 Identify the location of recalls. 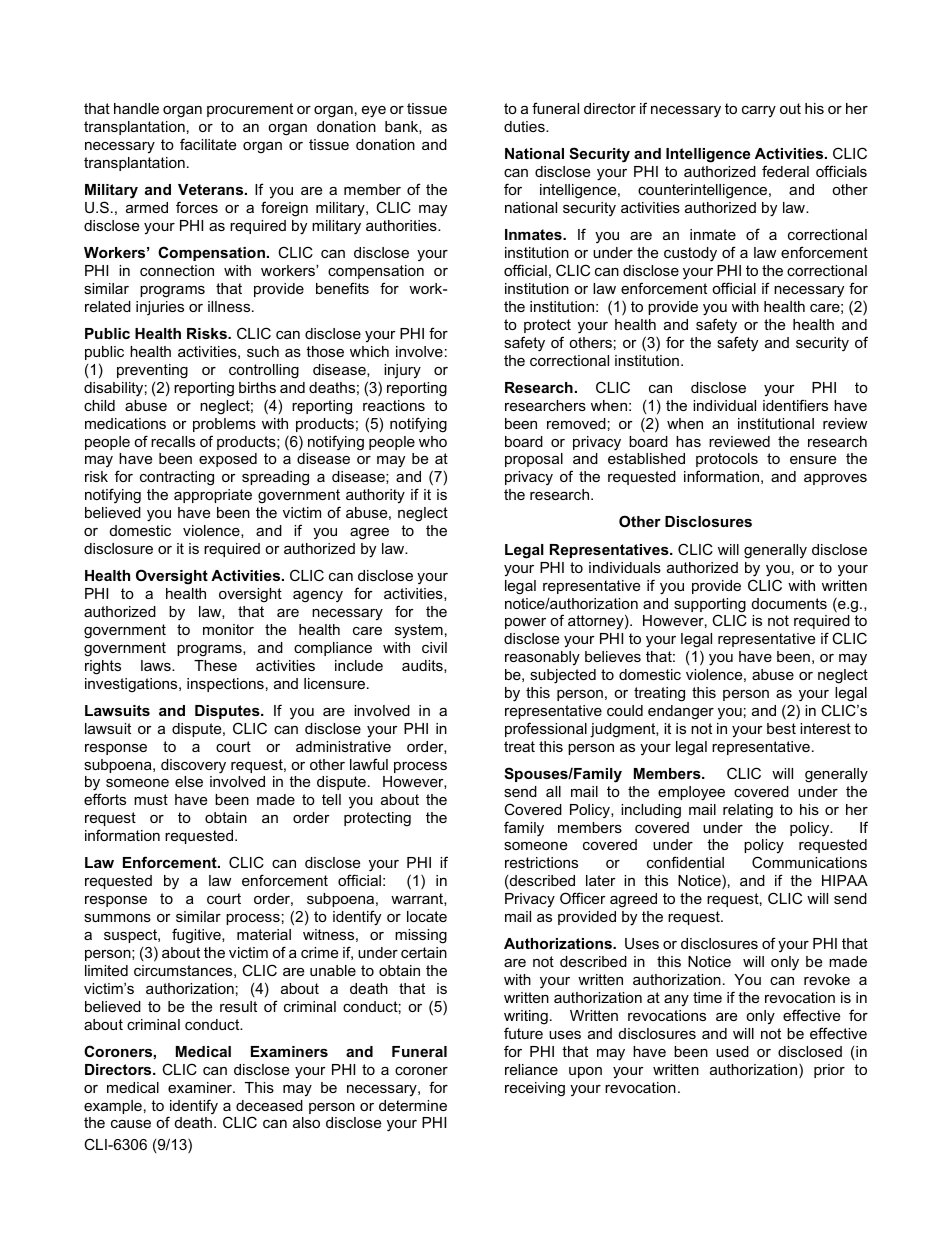
(173, 441).
